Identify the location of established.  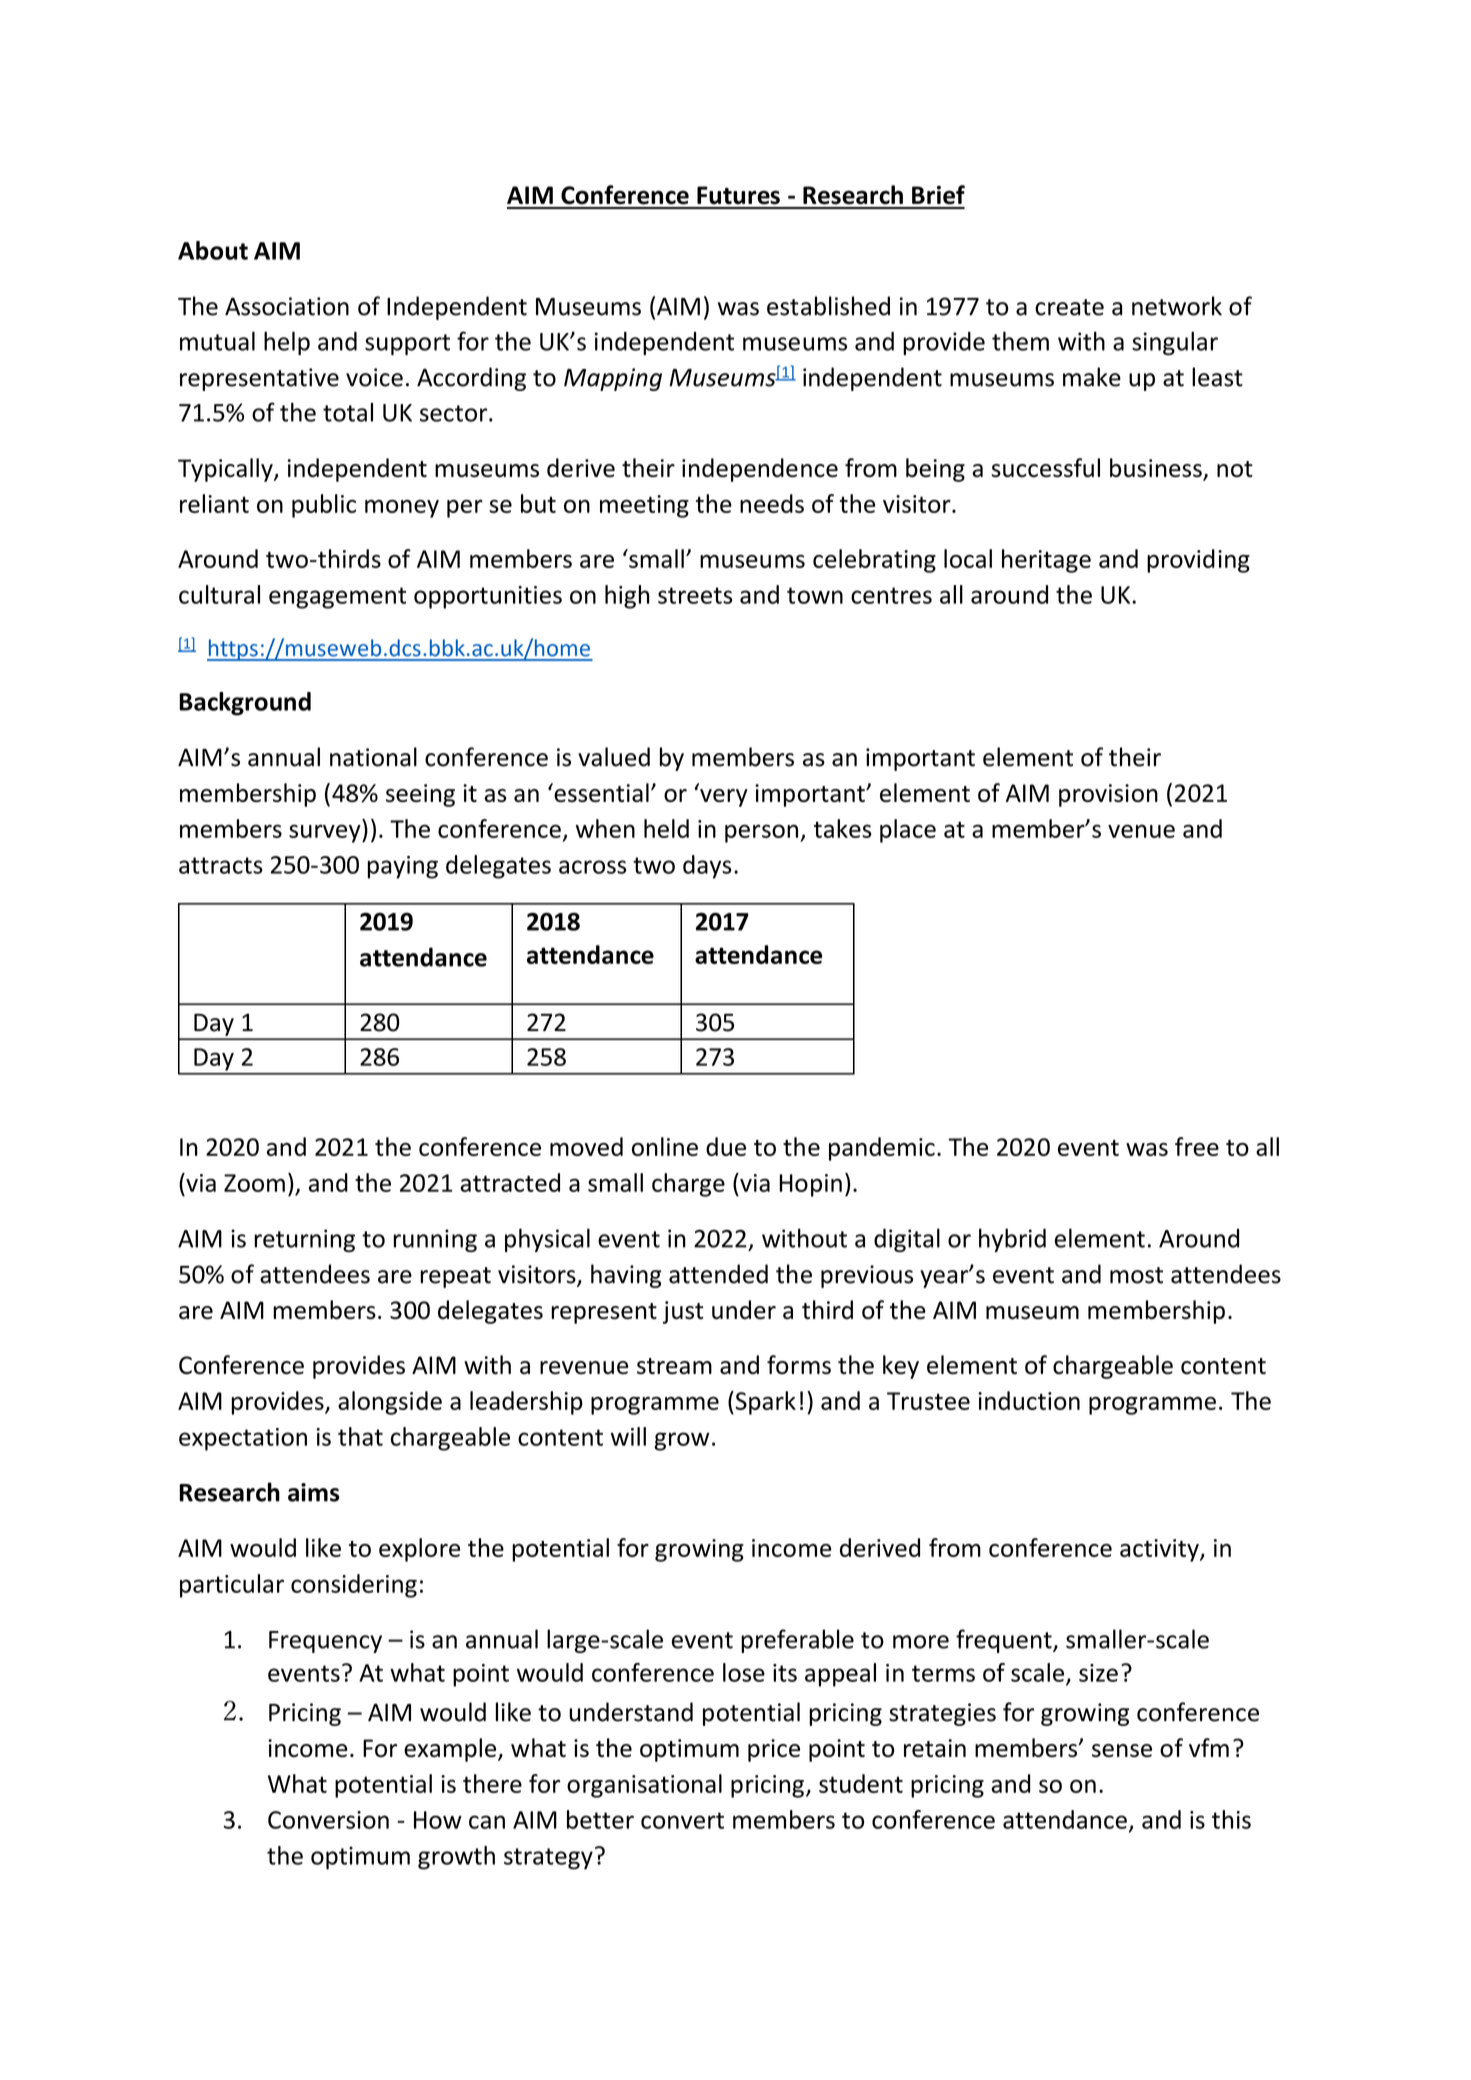
(828, 306).
